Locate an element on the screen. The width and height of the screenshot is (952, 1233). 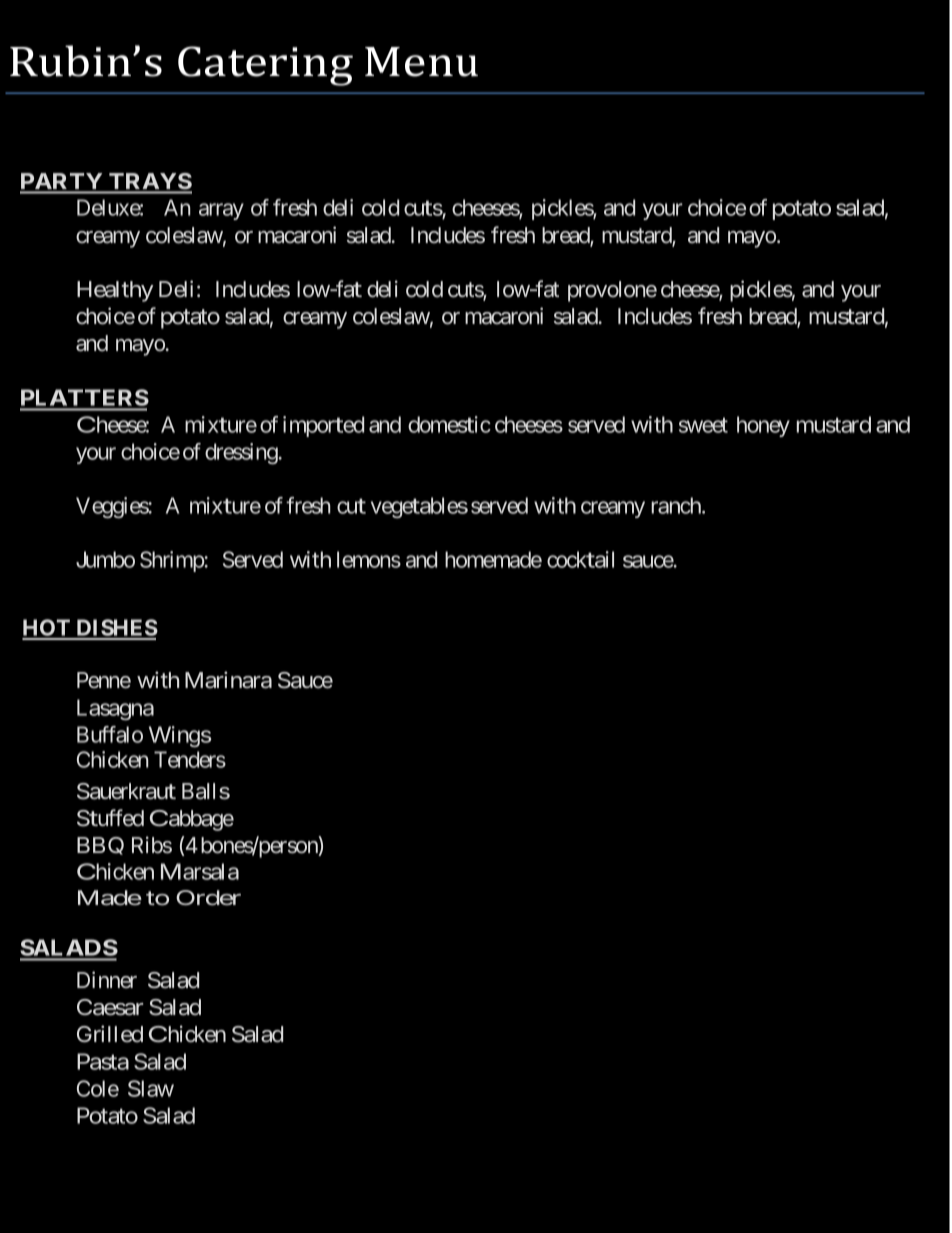
Grilled is located at coordinates (110, 1034).
